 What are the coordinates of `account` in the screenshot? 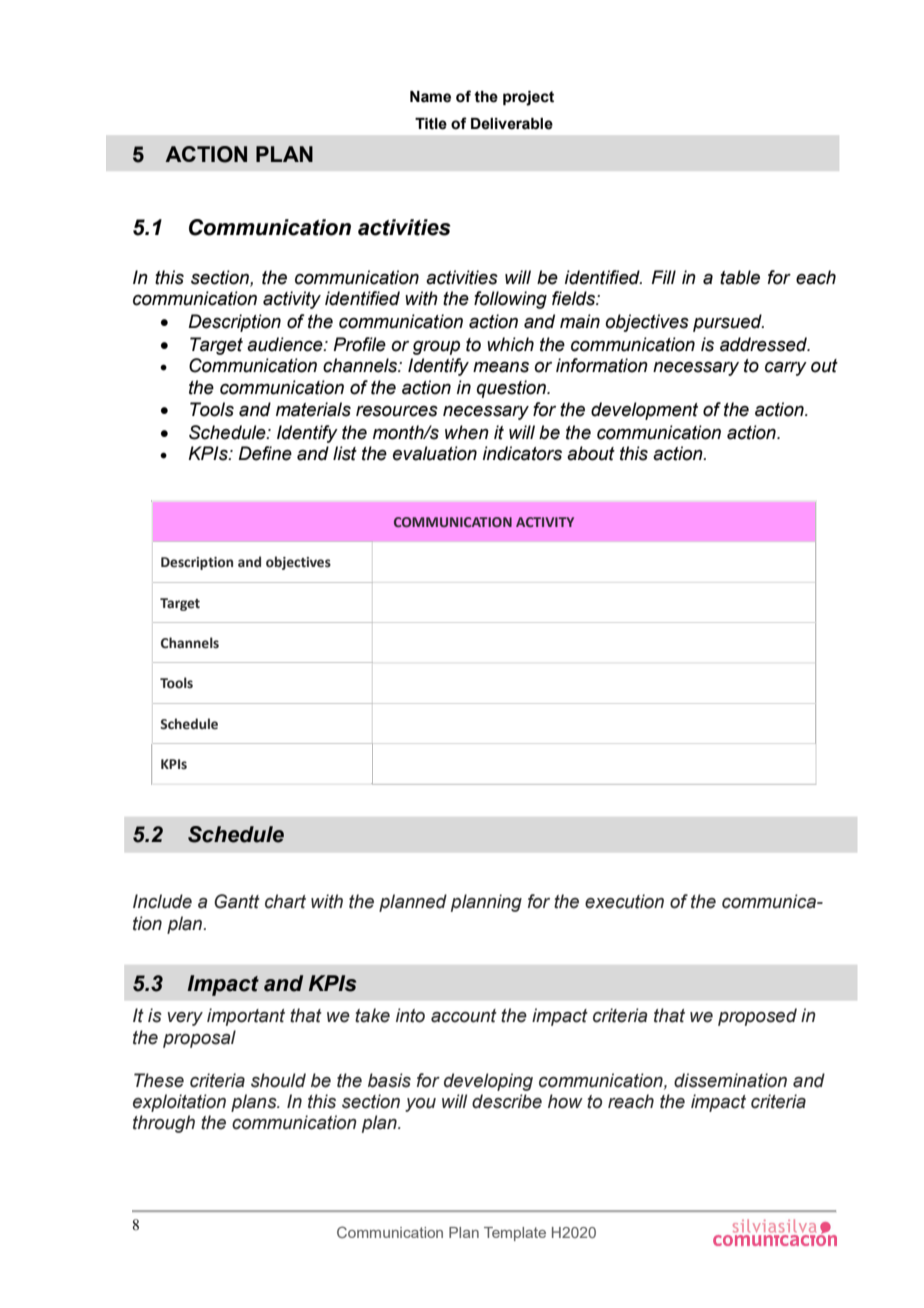 It's located at (464, 1016).
